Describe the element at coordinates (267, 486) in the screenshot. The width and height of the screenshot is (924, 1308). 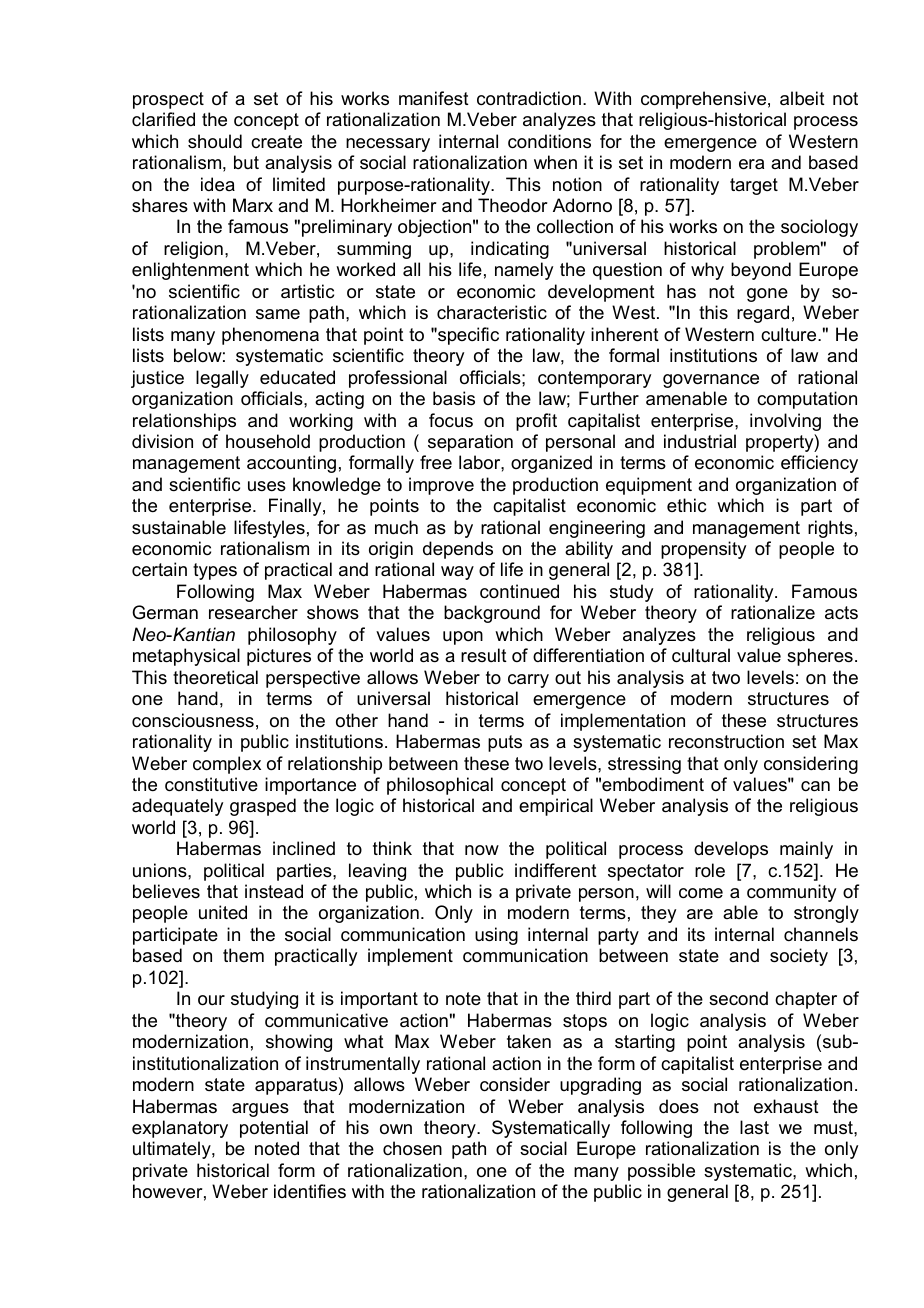
I see `uses` at that location.
